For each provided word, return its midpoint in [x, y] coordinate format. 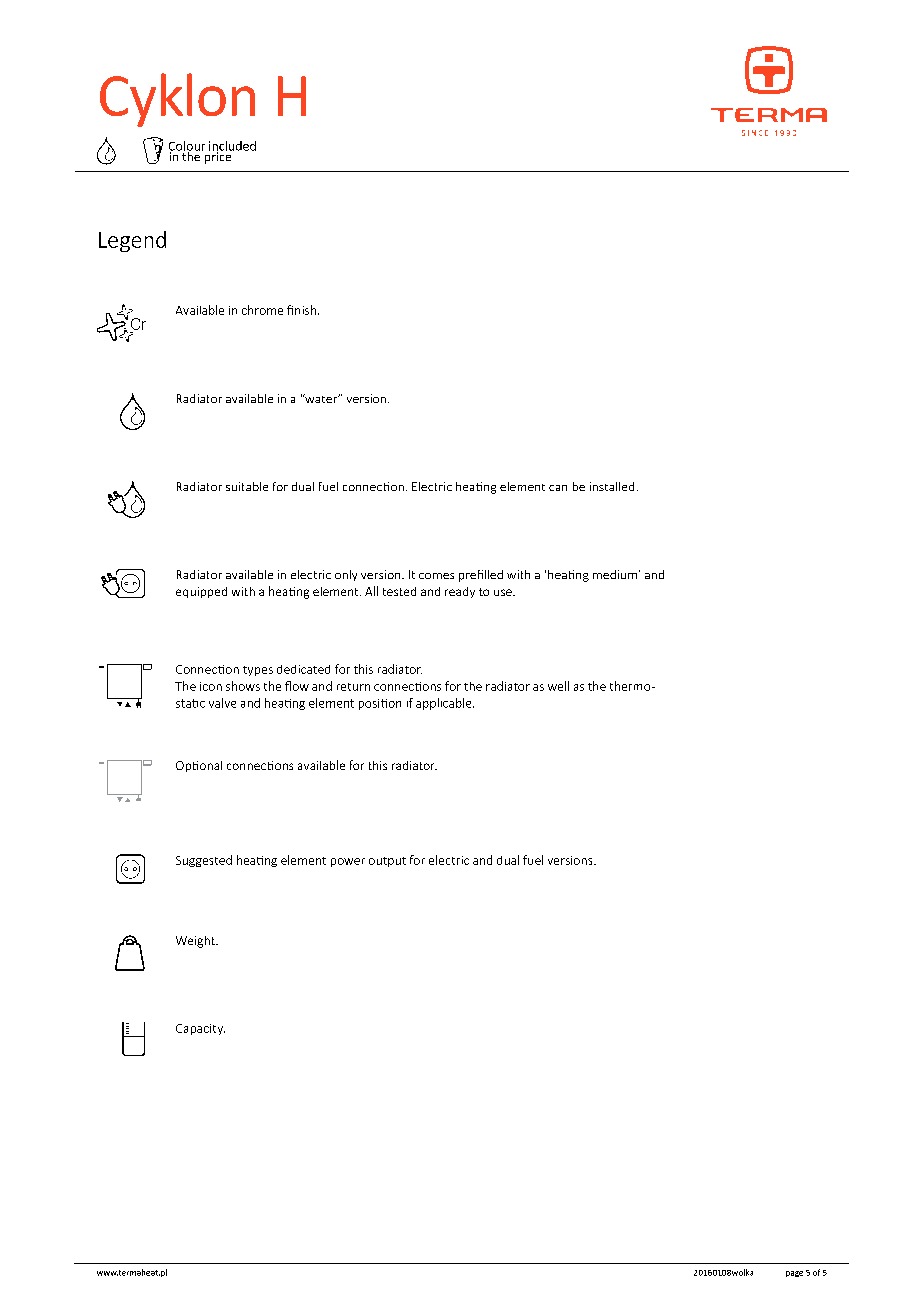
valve [222, 703]
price [218, 157]
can [558, 488]
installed [612, 486]
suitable [247, 486]
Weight [196, 942]
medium [615, 574]
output [387, 862]
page [794, 1274]
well [558, 686]
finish [301, 310]
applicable [445, 704]
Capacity [200, 1029]
